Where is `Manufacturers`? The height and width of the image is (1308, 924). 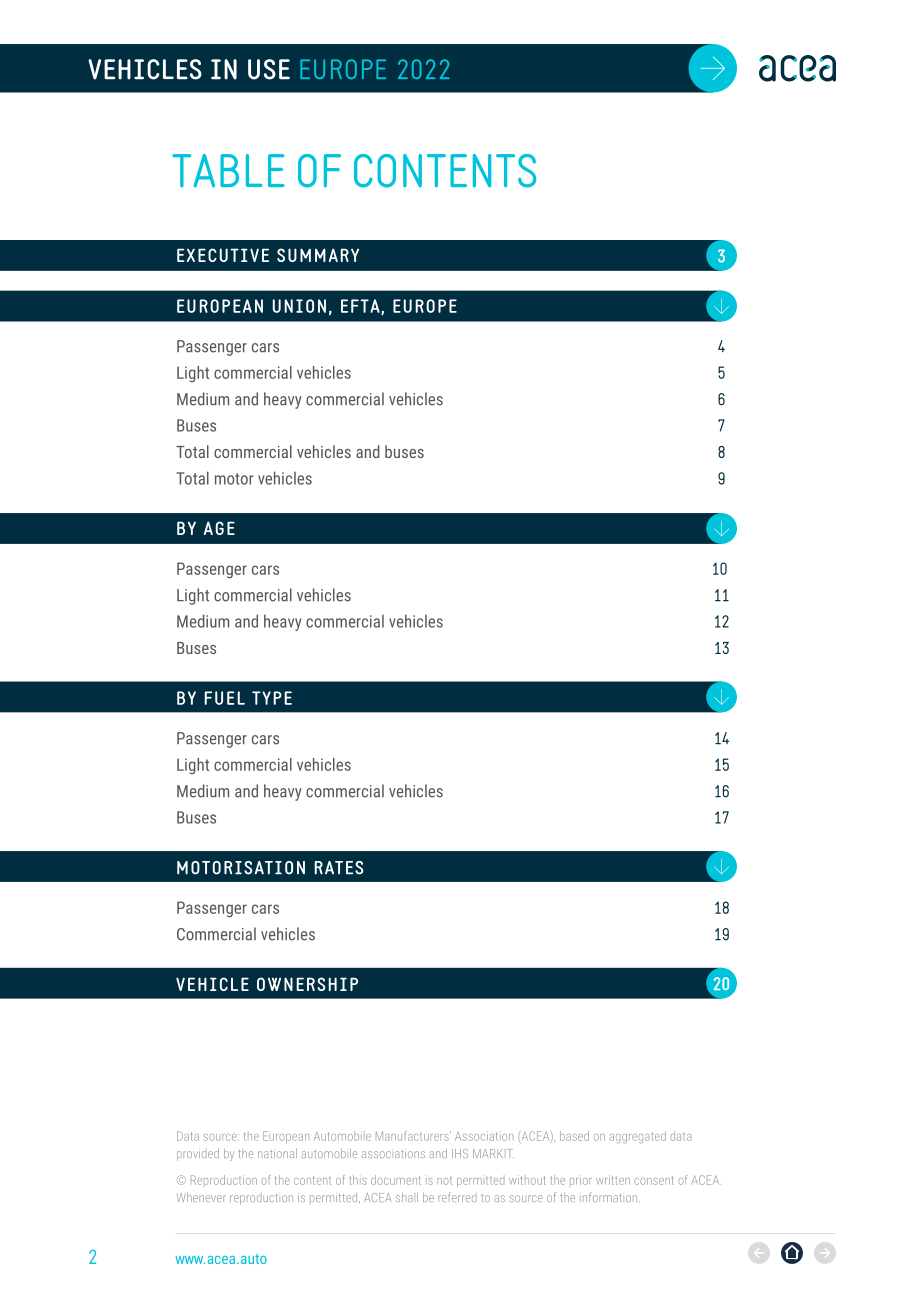
Manufacturers is located at coordinates (413, 1136).
